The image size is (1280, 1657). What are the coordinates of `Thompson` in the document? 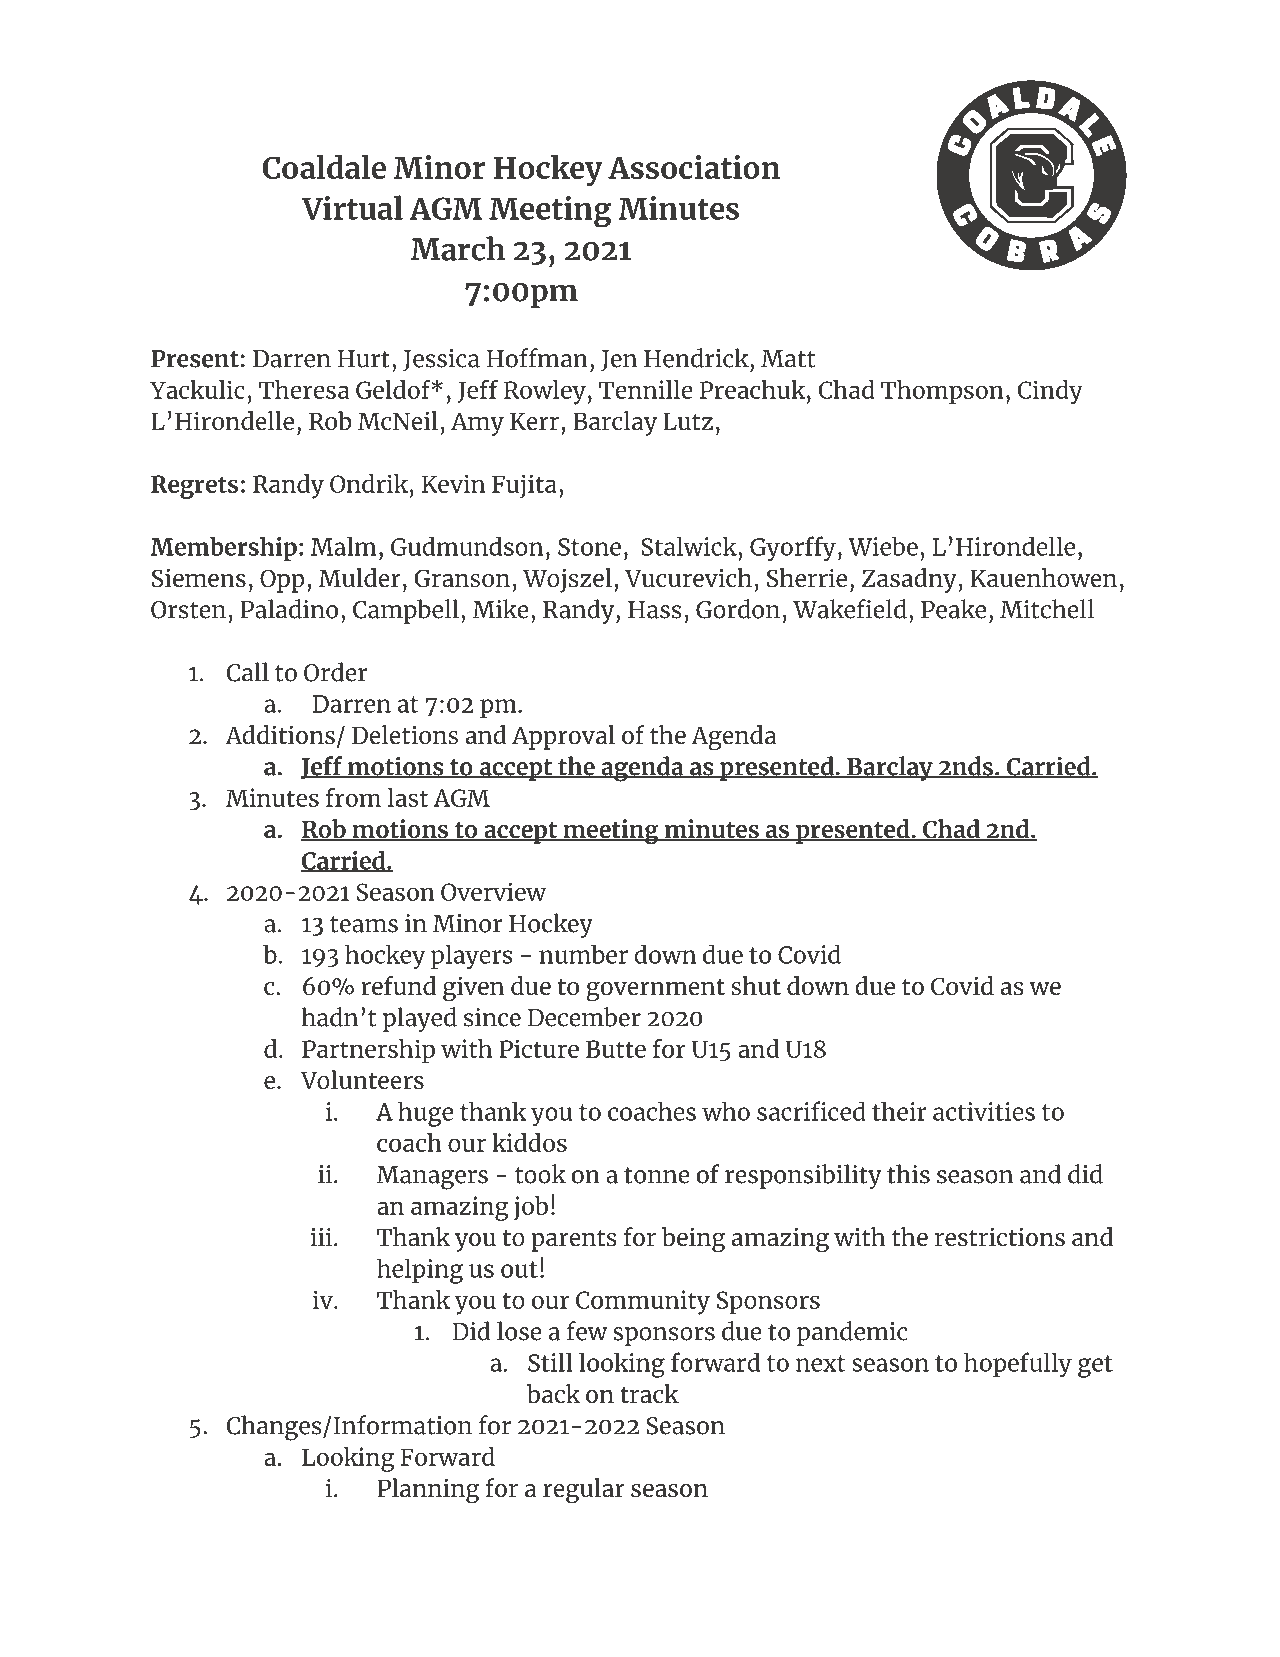 It's located at (942, 392).
